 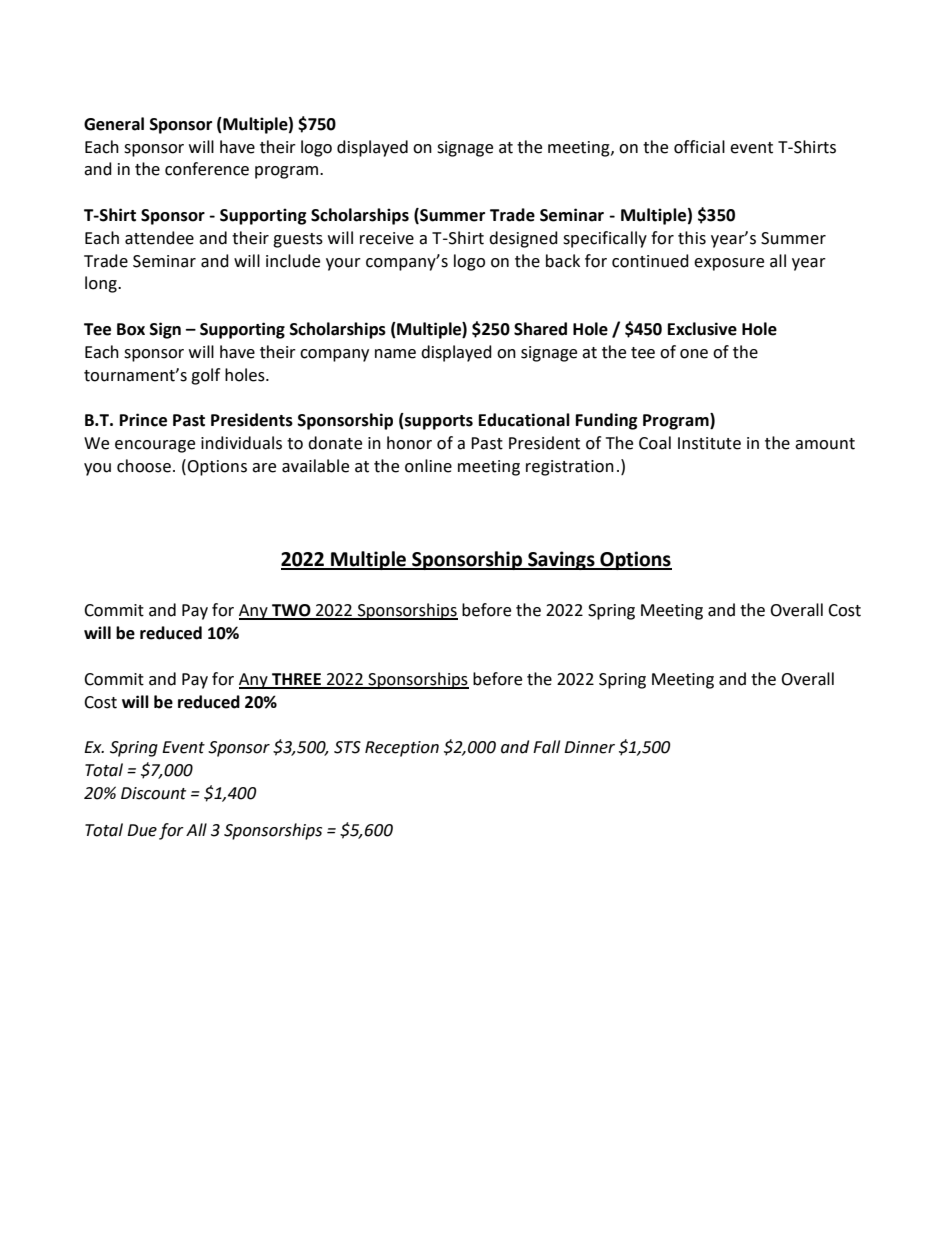 What do you see at coordinates (561, 560) in the screenshot?
I see `Savings` at bounding box center [561, 560].
